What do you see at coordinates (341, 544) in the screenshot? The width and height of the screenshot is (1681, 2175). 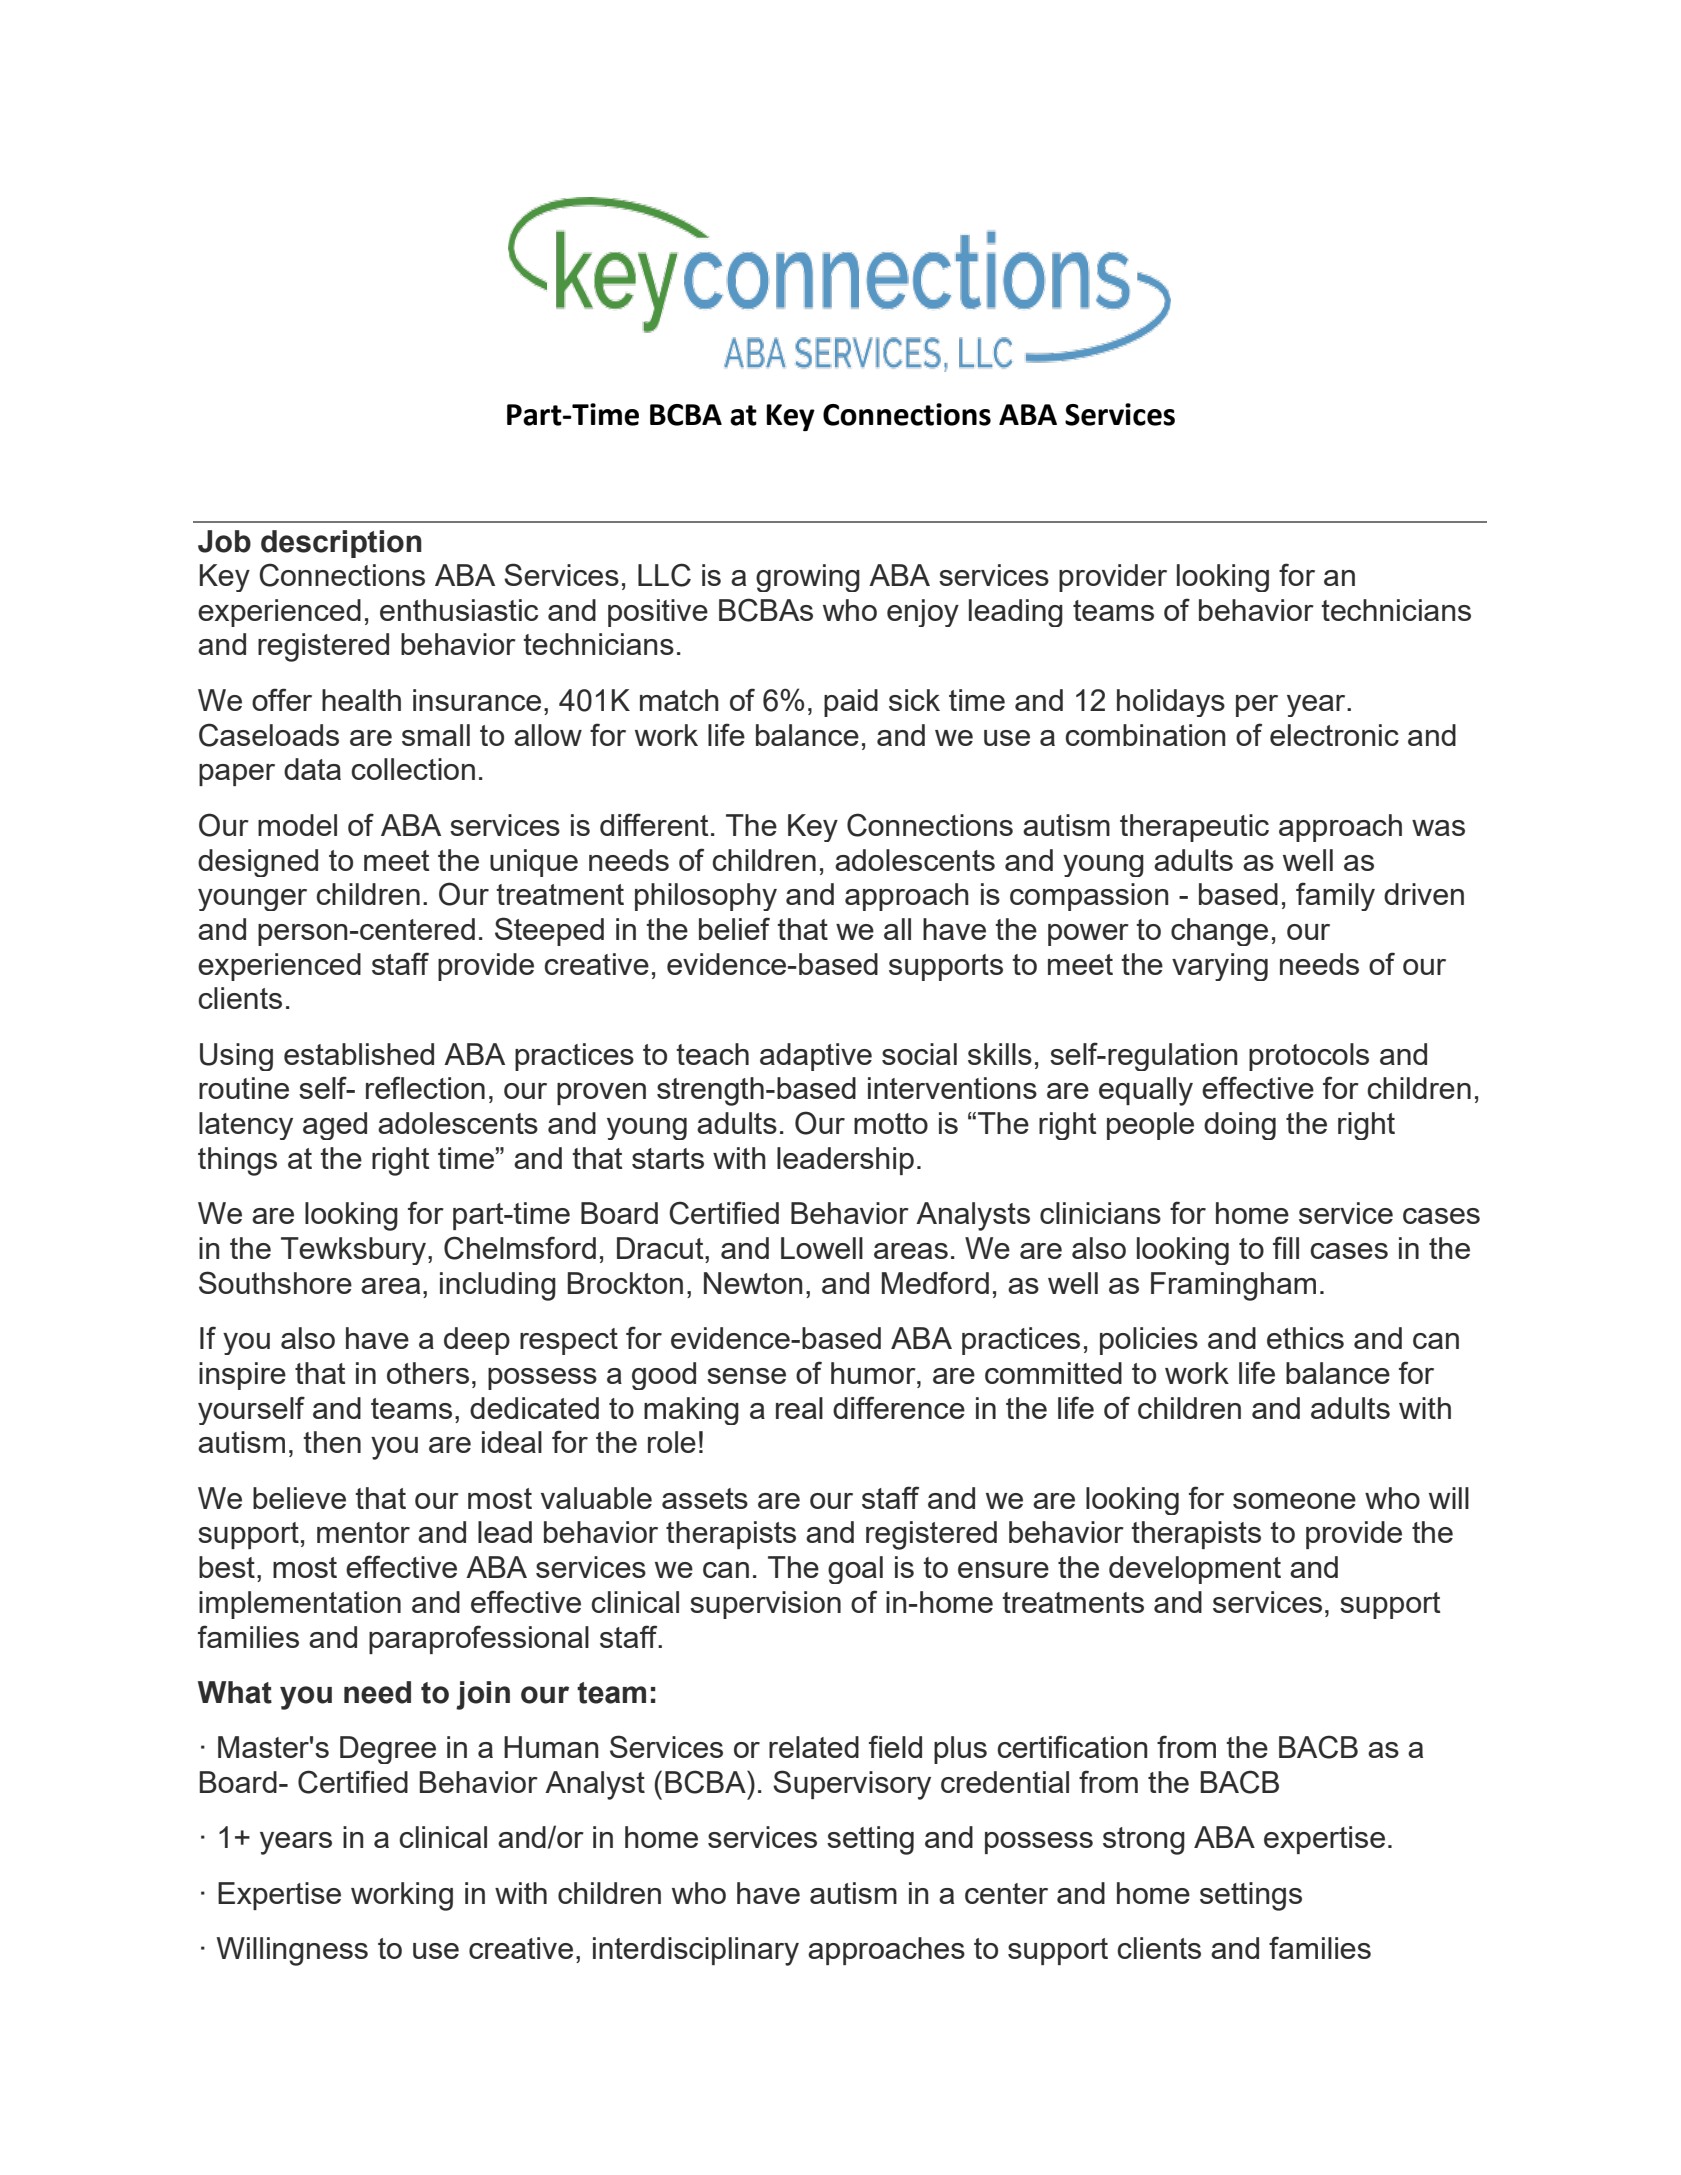 I see `description` at bounding box center [341, 544].
